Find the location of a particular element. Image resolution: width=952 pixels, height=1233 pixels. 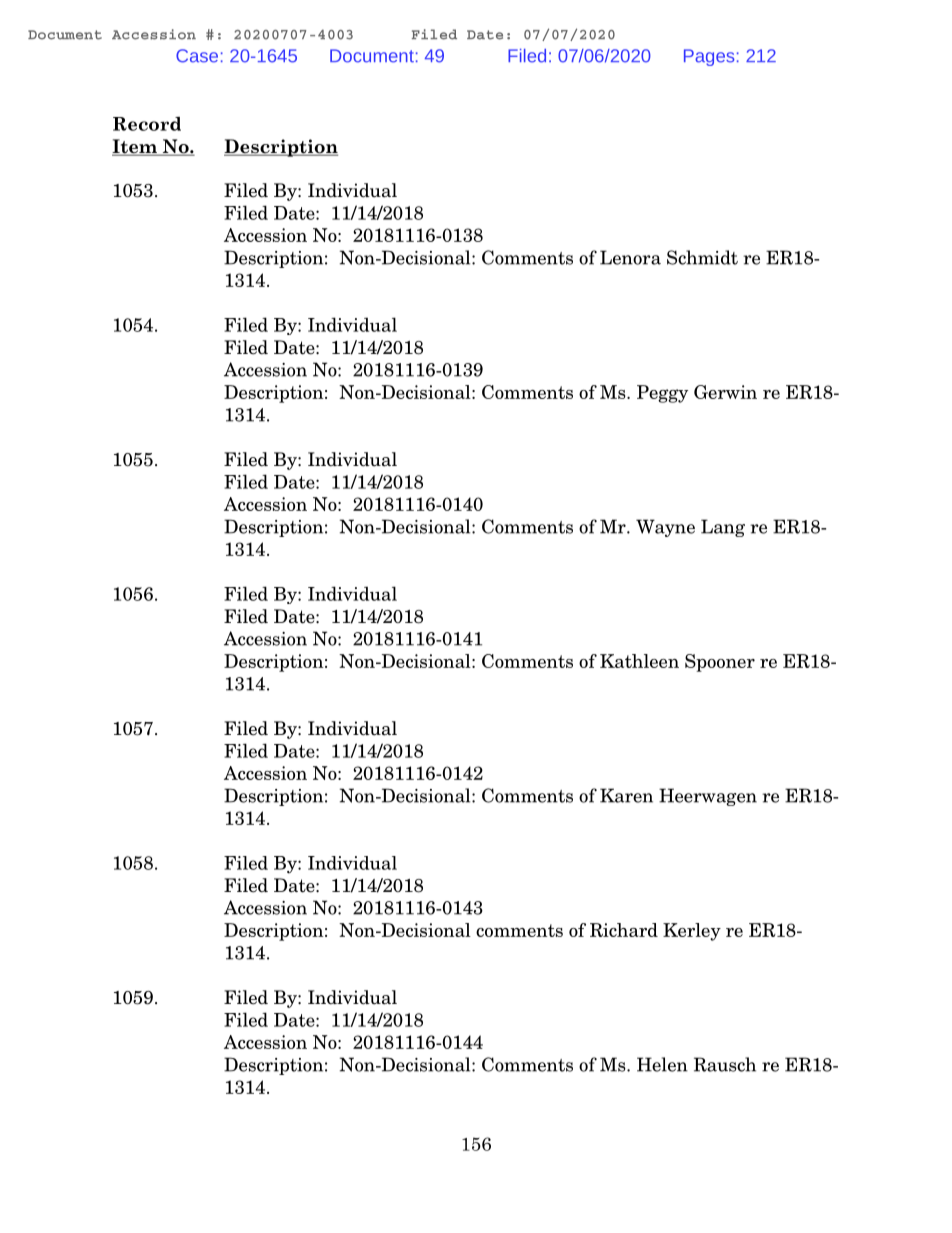

Peggy is located at coordinates (662, 394).
